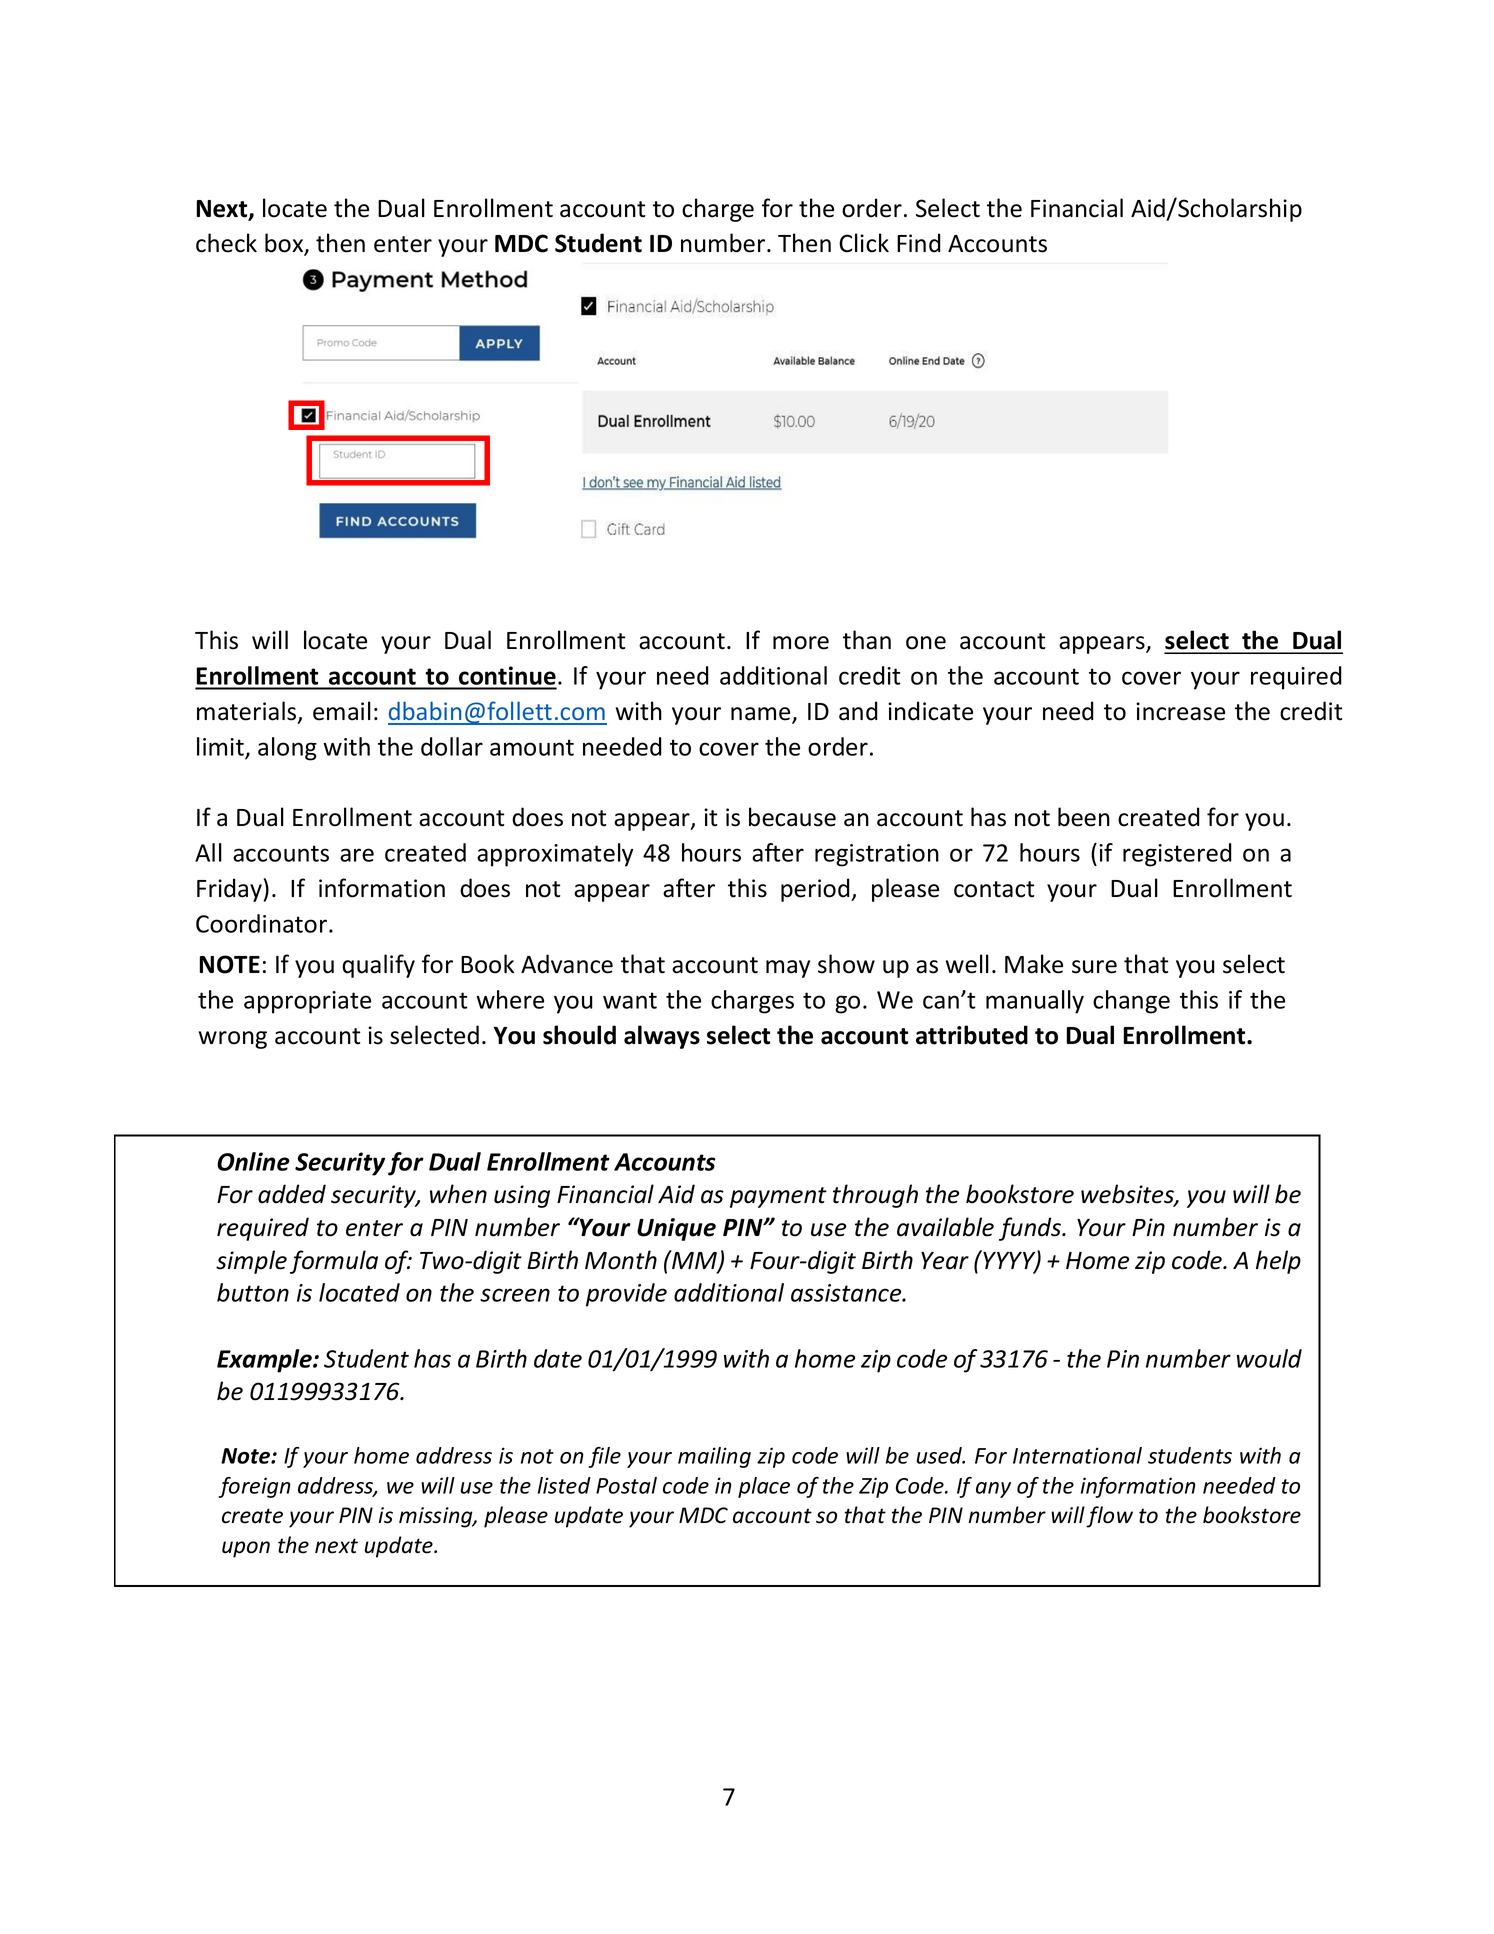 This screenshot has width=1494, height=1934. I want to click on change, so click(1131, 1002).
